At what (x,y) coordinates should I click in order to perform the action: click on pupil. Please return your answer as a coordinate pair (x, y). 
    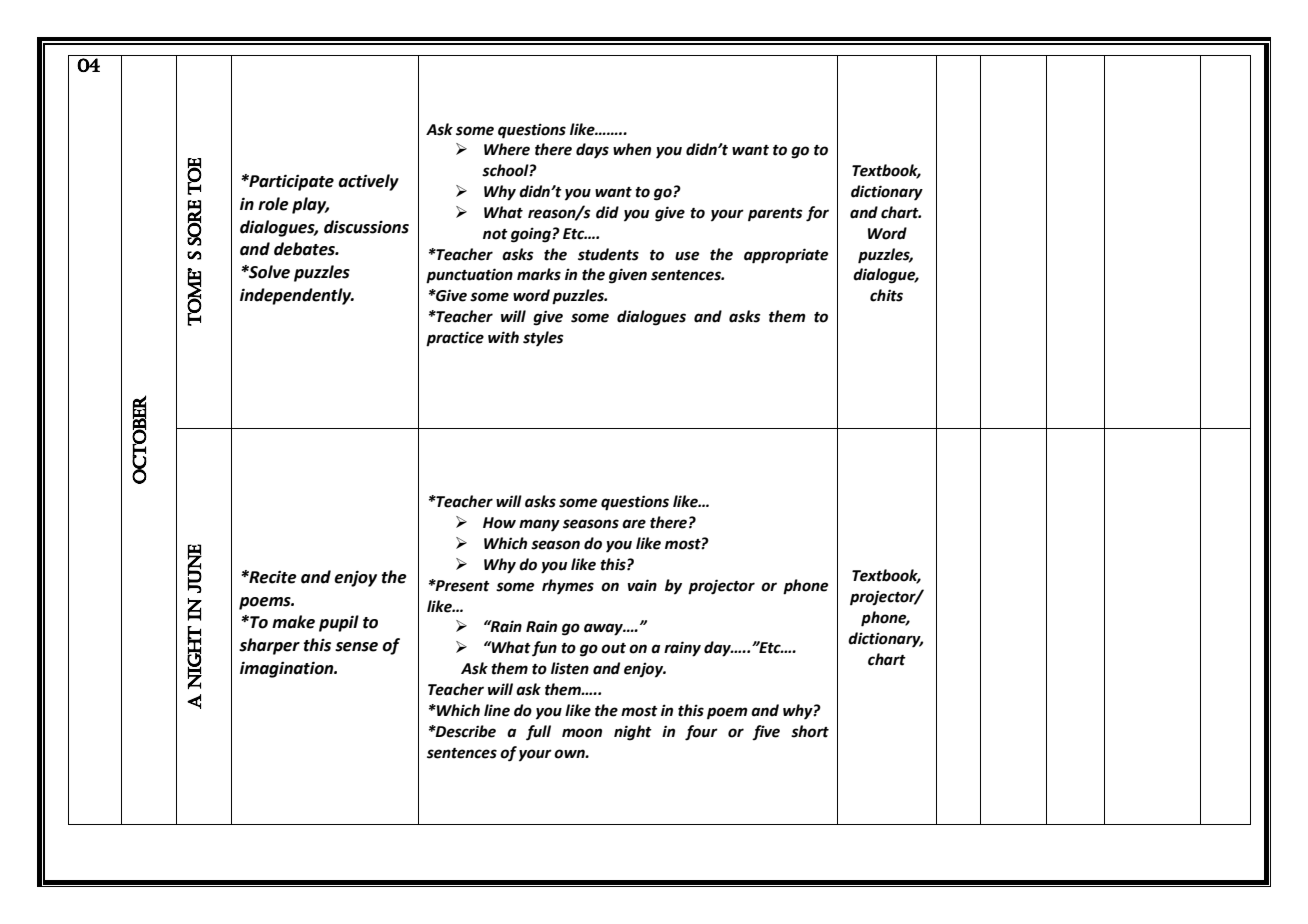
    Looking at the image, I should click on (339, 623).
